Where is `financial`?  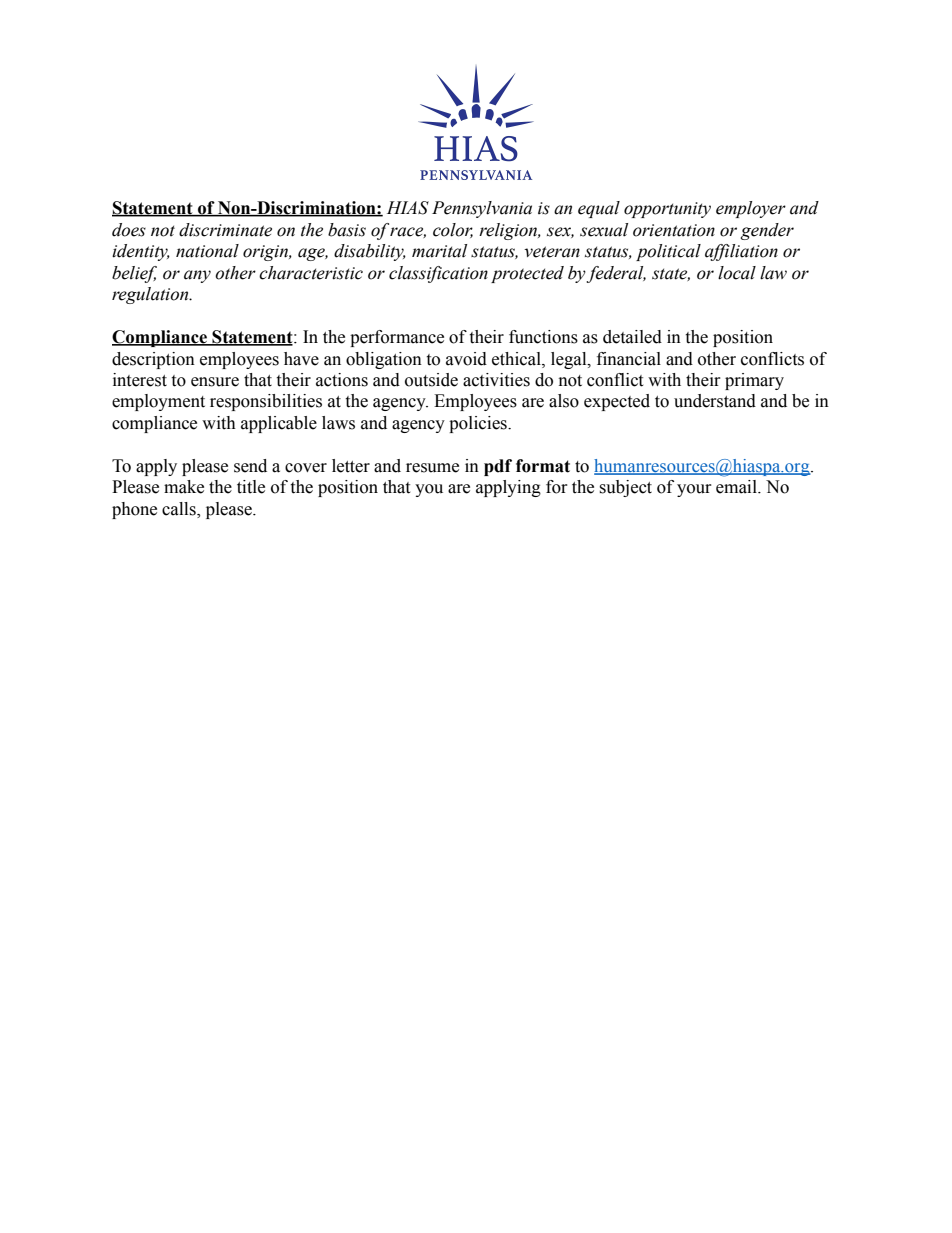 financial is located at coordinates (629, 359).
